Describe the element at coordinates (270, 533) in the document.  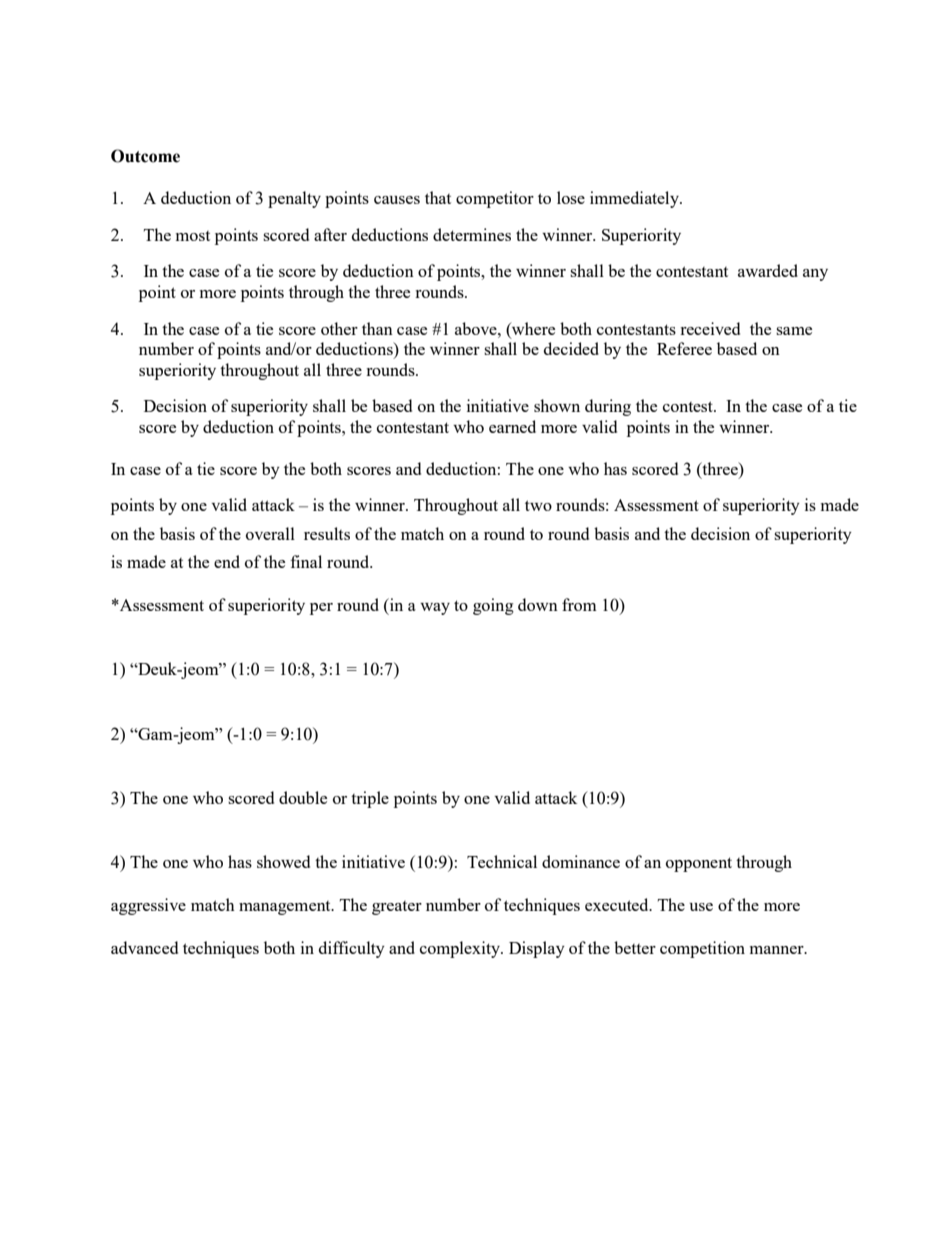
I see `overall` at that location.
